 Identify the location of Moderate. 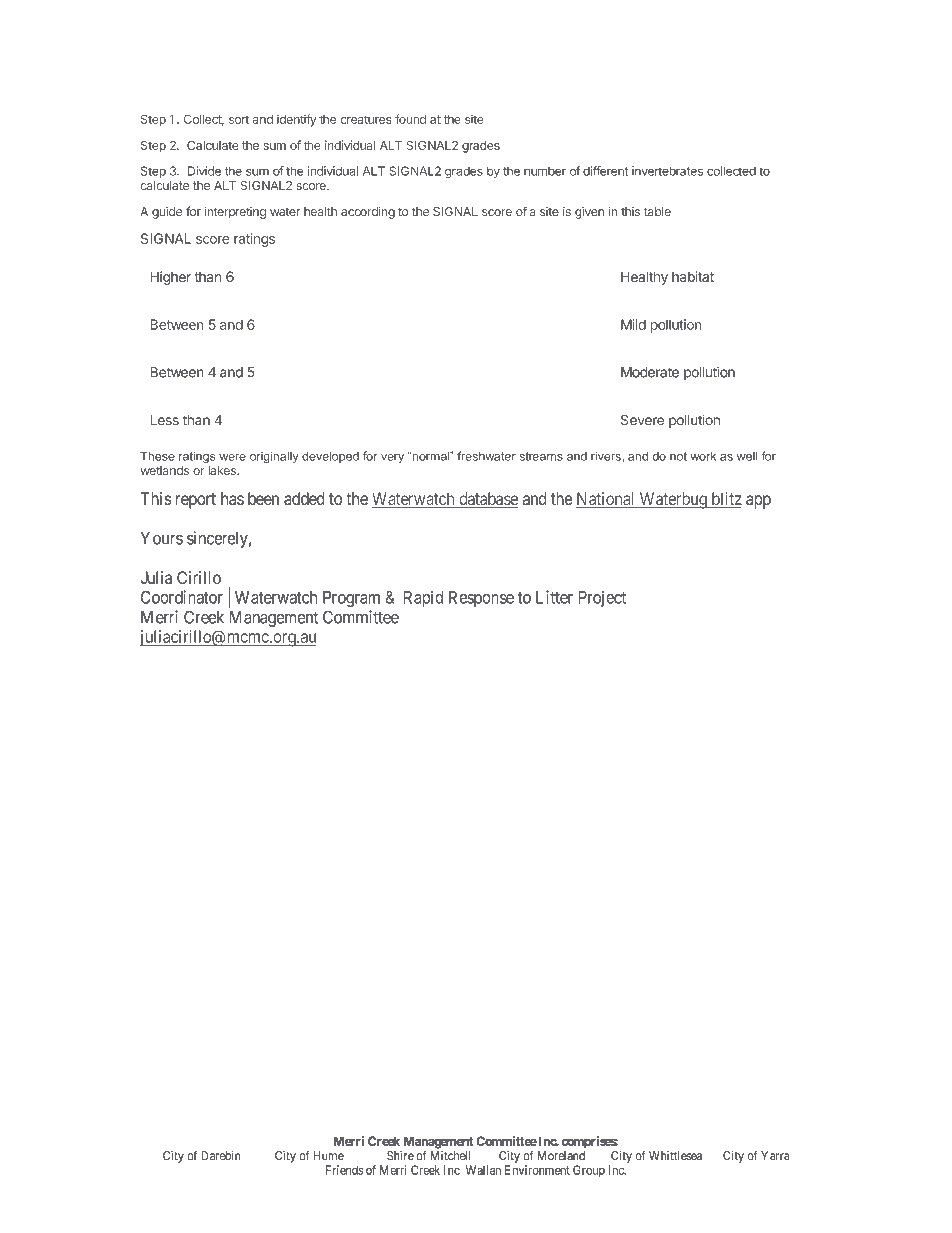
(650, 372).
